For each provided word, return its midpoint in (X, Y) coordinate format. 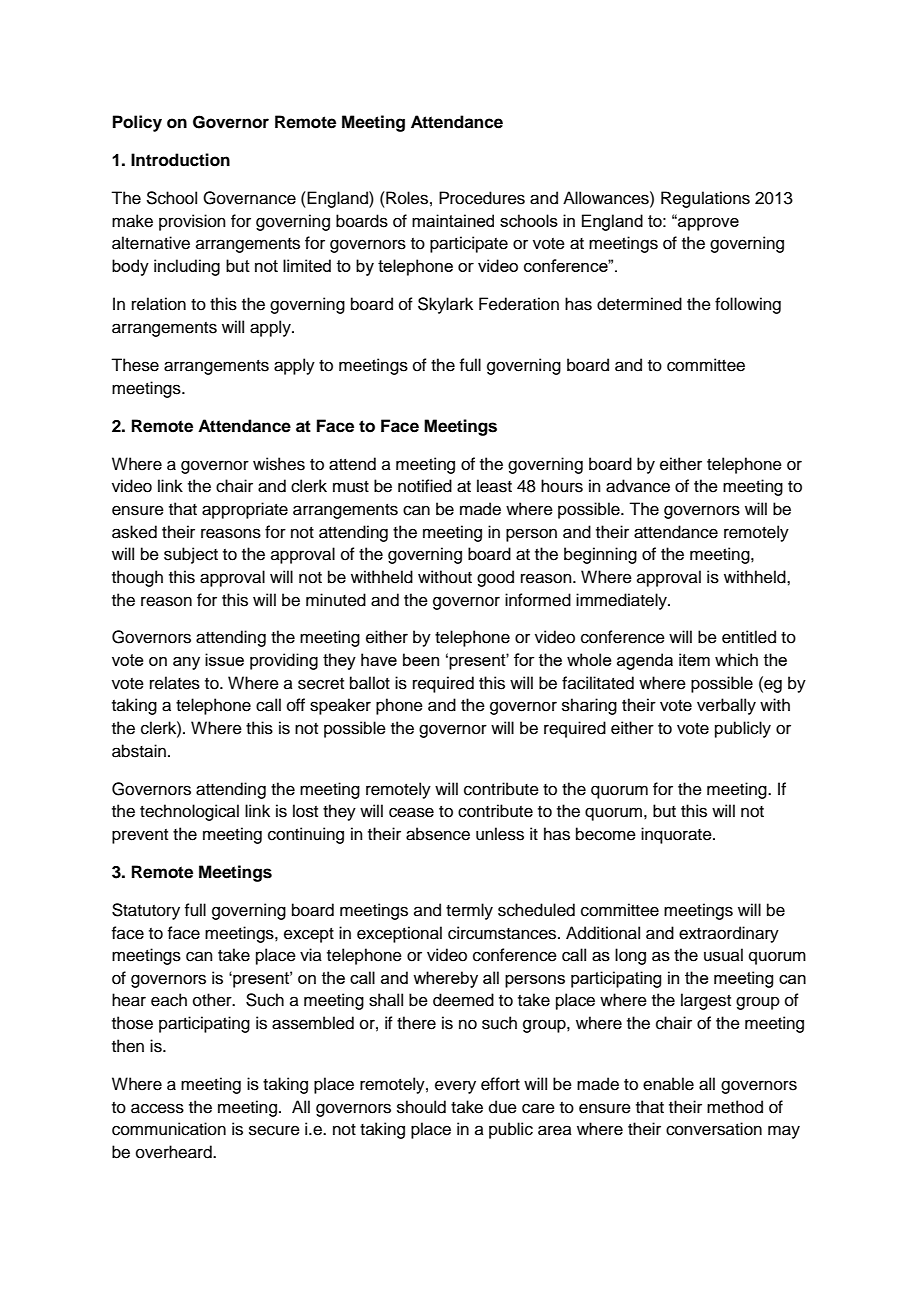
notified (425, 486)
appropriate (245, 510)
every (455, 1087)
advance (638, 486)
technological (189, 812)
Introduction (180, 160)
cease (411, 812)
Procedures (482, 198)
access (157, 1108)
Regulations (705, 199)
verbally (726, 706)
